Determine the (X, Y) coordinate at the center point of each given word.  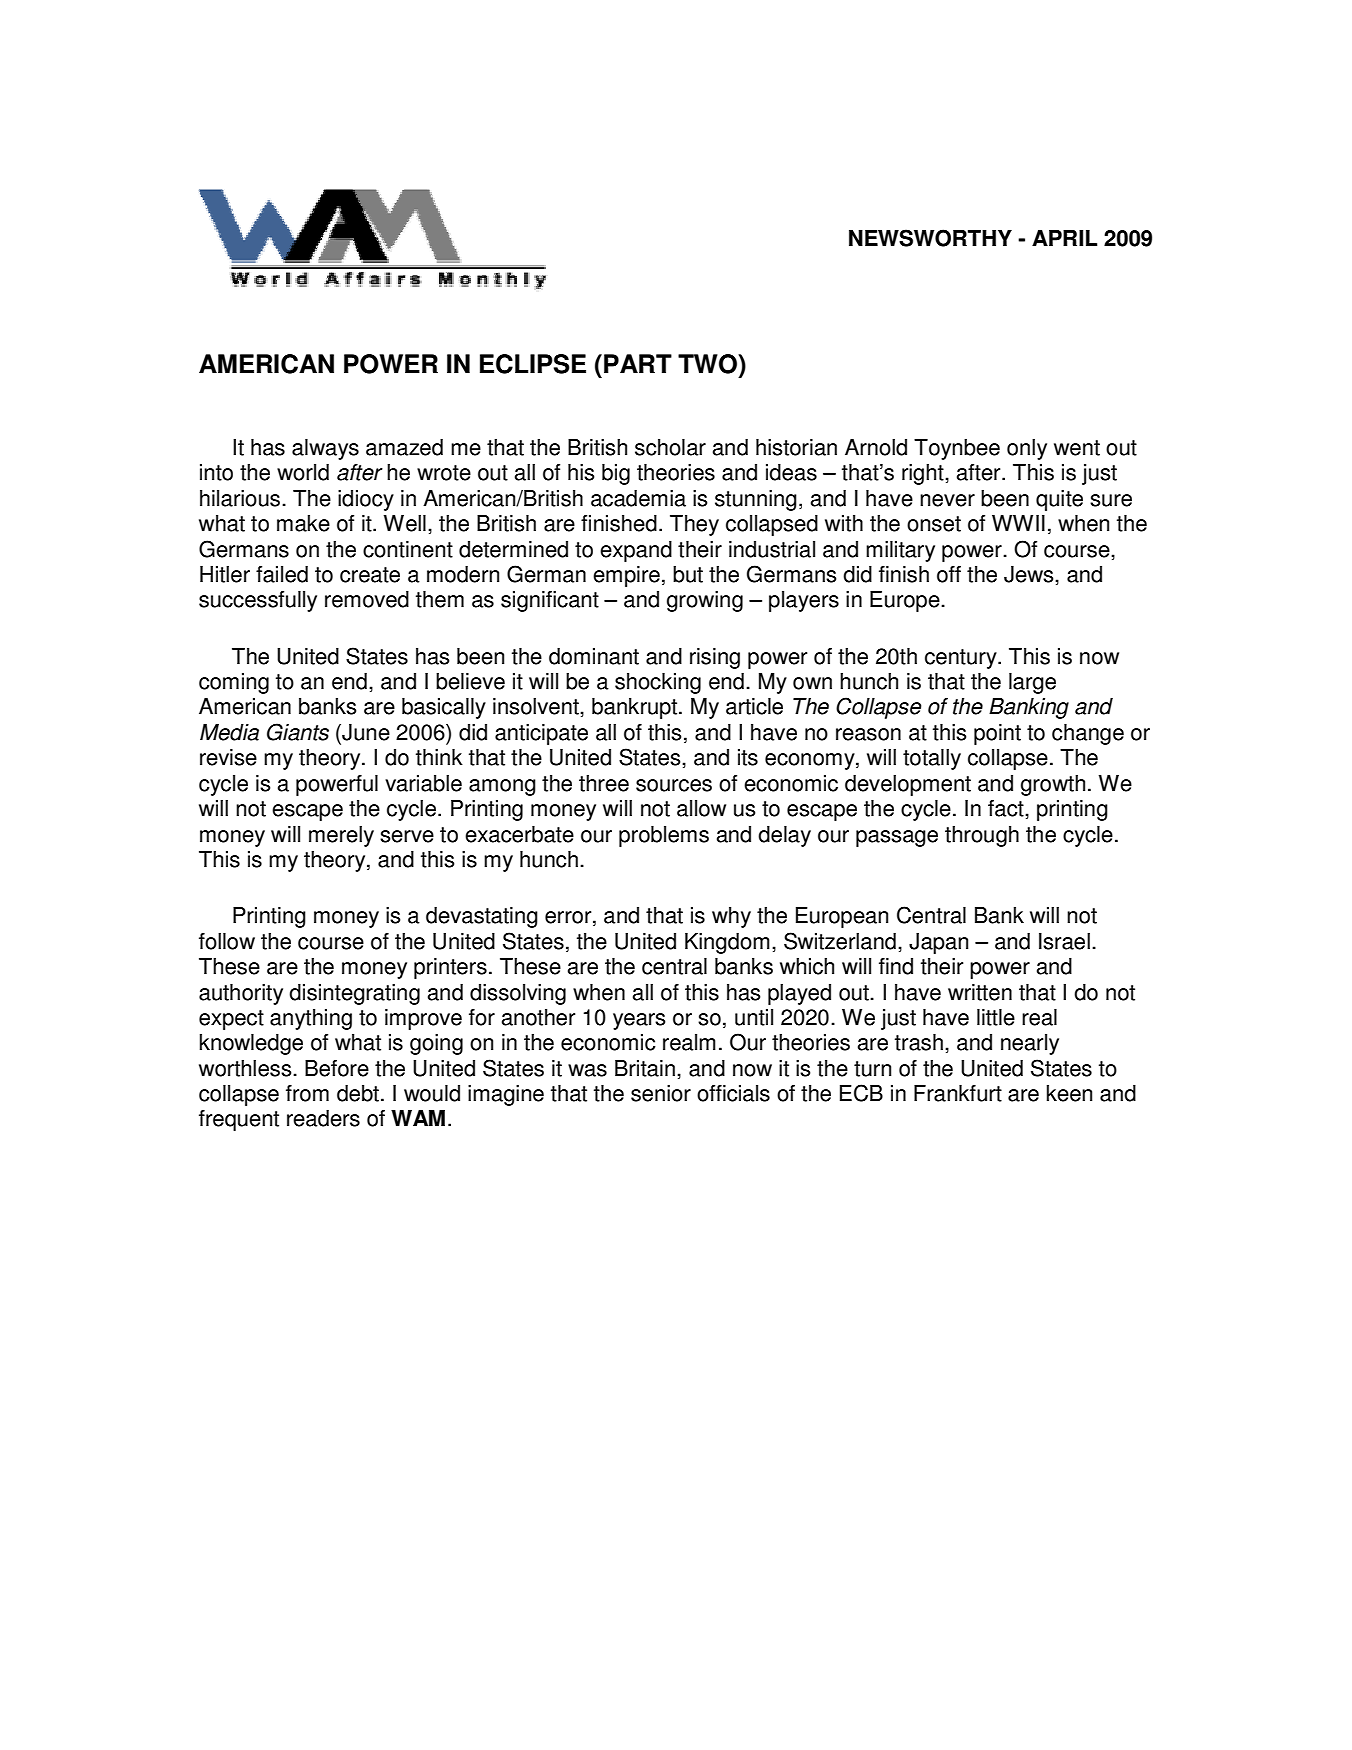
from (307, 1093)
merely (341, 836)
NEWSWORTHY (930, 238)
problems (664, 836)
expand (636, 551)
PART (638, 363)
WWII (1018, 523)
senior (661, 1093)
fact (1007, 808)
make (303, 523)
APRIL (1064, 238)
